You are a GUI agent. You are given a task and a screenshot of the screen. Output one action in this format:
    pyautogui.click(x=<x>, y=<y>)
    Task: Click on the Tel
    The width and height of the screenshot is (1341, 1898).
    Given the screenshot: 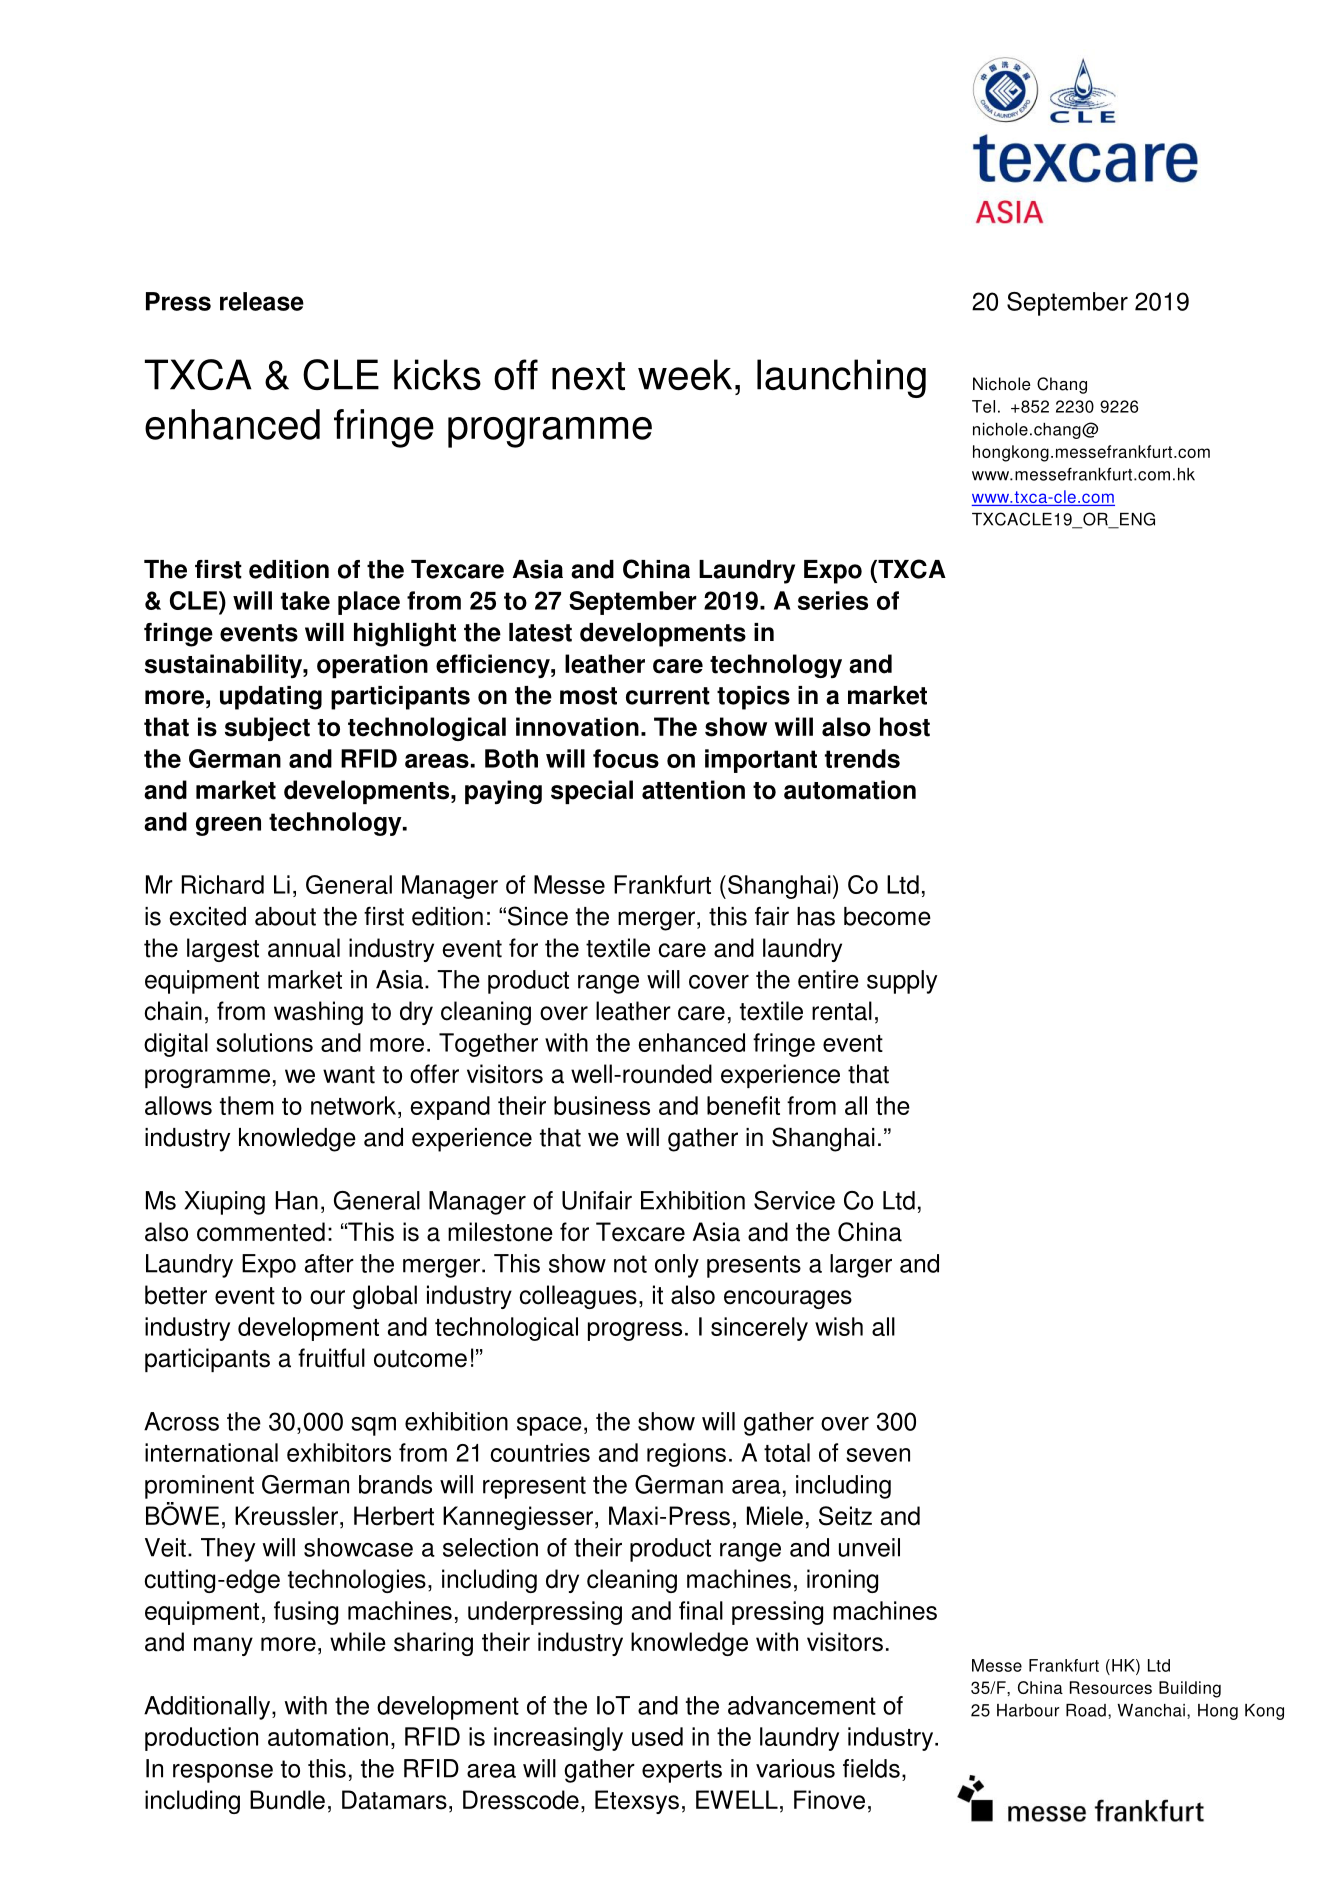 What is the action you would take?
    pyautogui.click(x=983, y=406)
